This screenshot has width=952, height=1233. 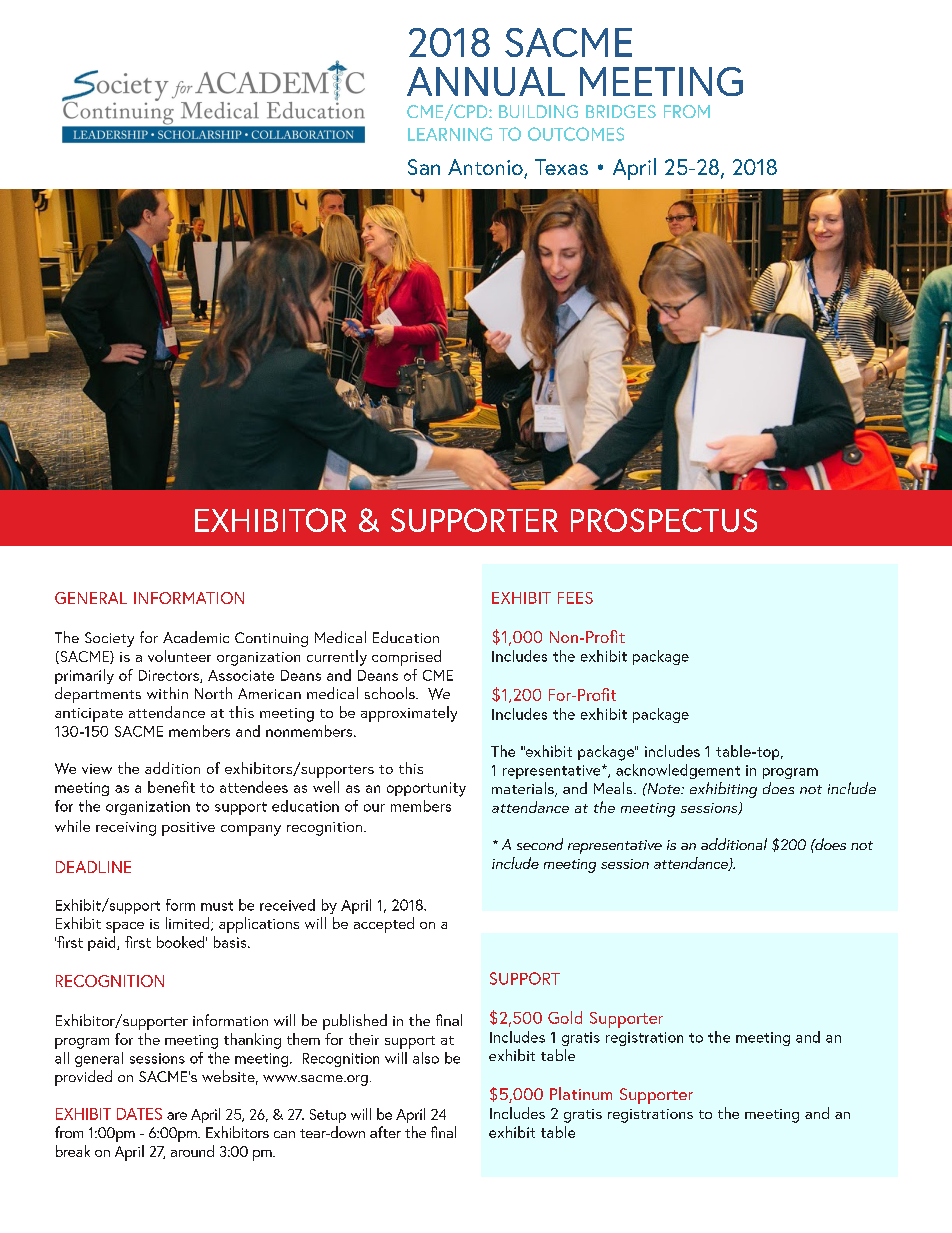 I want to click on DATES, so click(x=139, y=1114).
